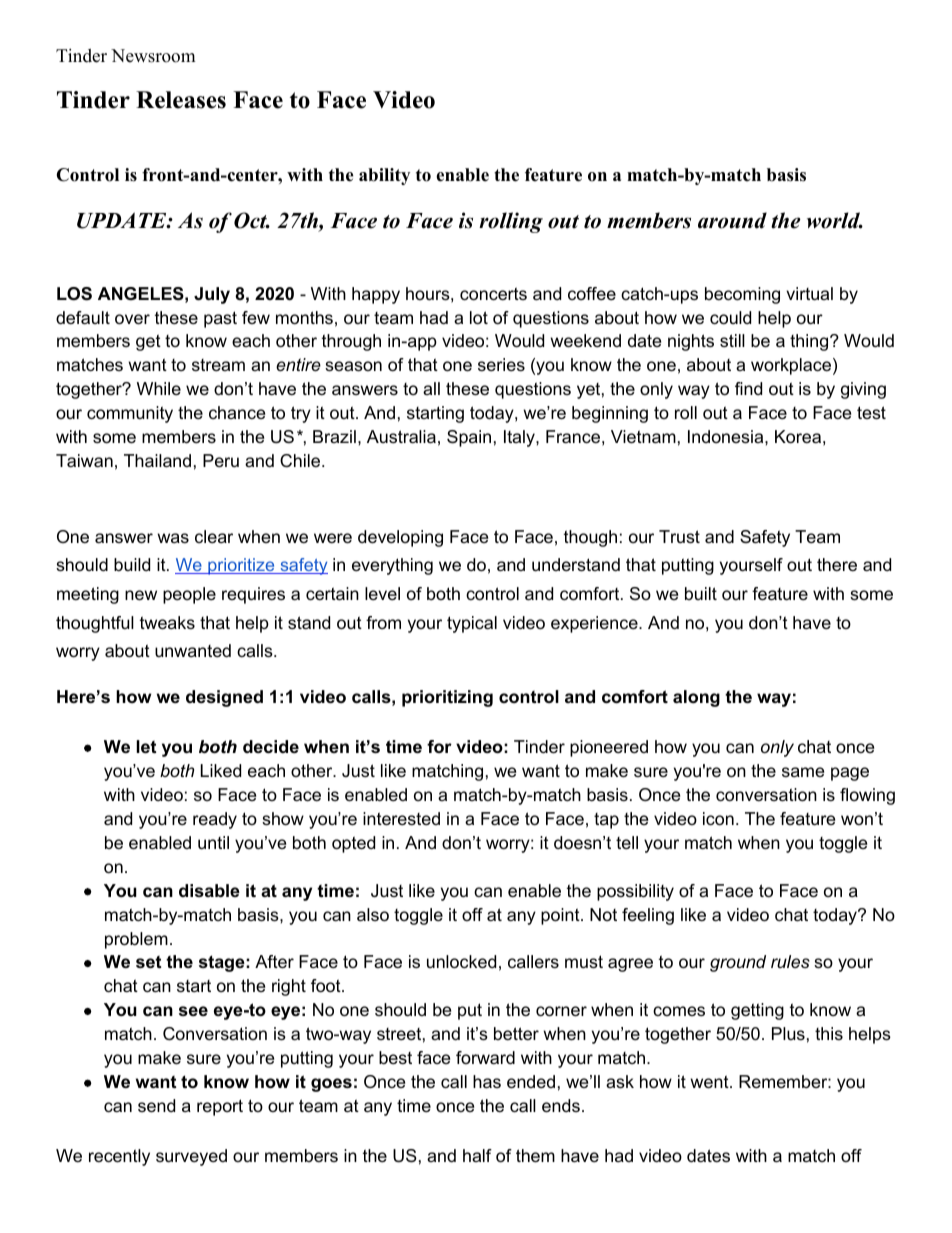  I want to click on send, so click(156, 1106).
